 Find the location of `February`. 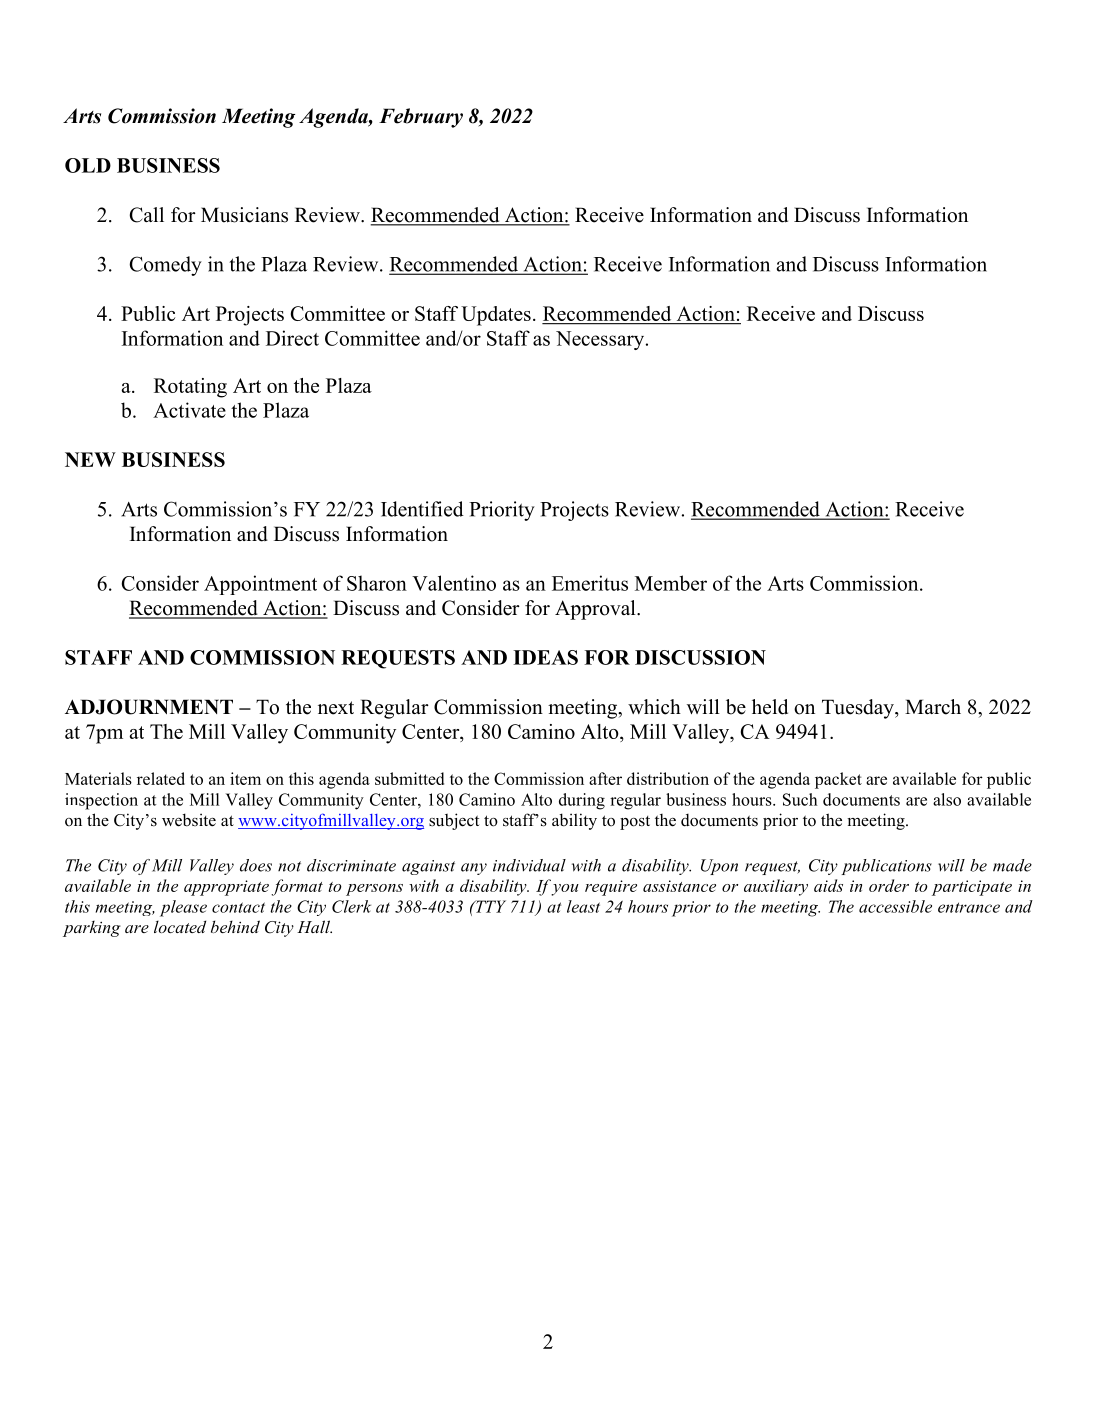

February is located at coordinates (421, 118).
